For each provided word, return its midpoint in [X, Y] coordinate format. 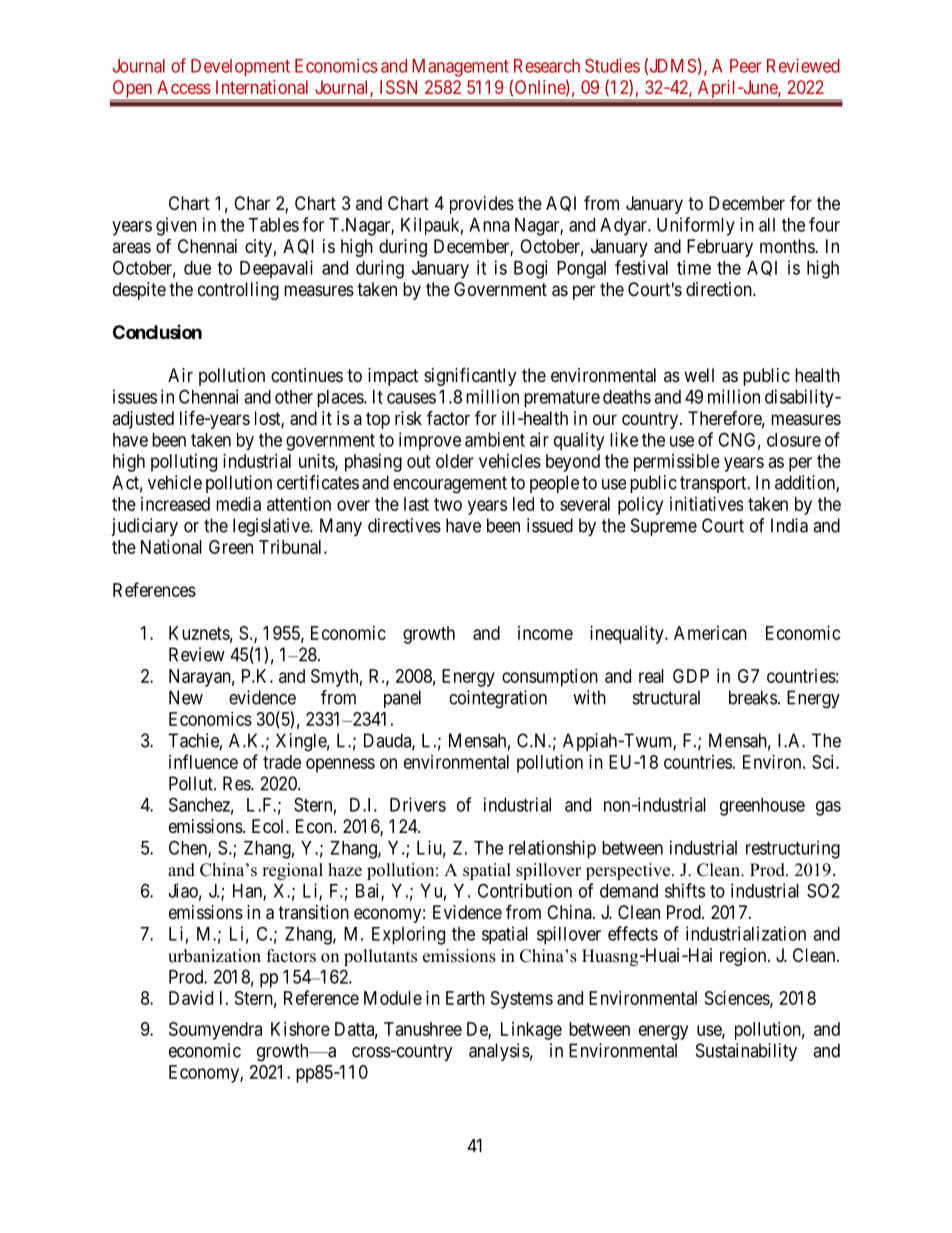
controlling [238, 291]
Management [460, 68]
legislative [272, 527]
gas [828, 808]
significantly [470, 376]
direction [720, 289]
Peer [746, 66]
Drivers [418, 804]
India [789, 525]
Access [184, 87]
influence [203, 761]
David [191, 998]
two [448, 504]
